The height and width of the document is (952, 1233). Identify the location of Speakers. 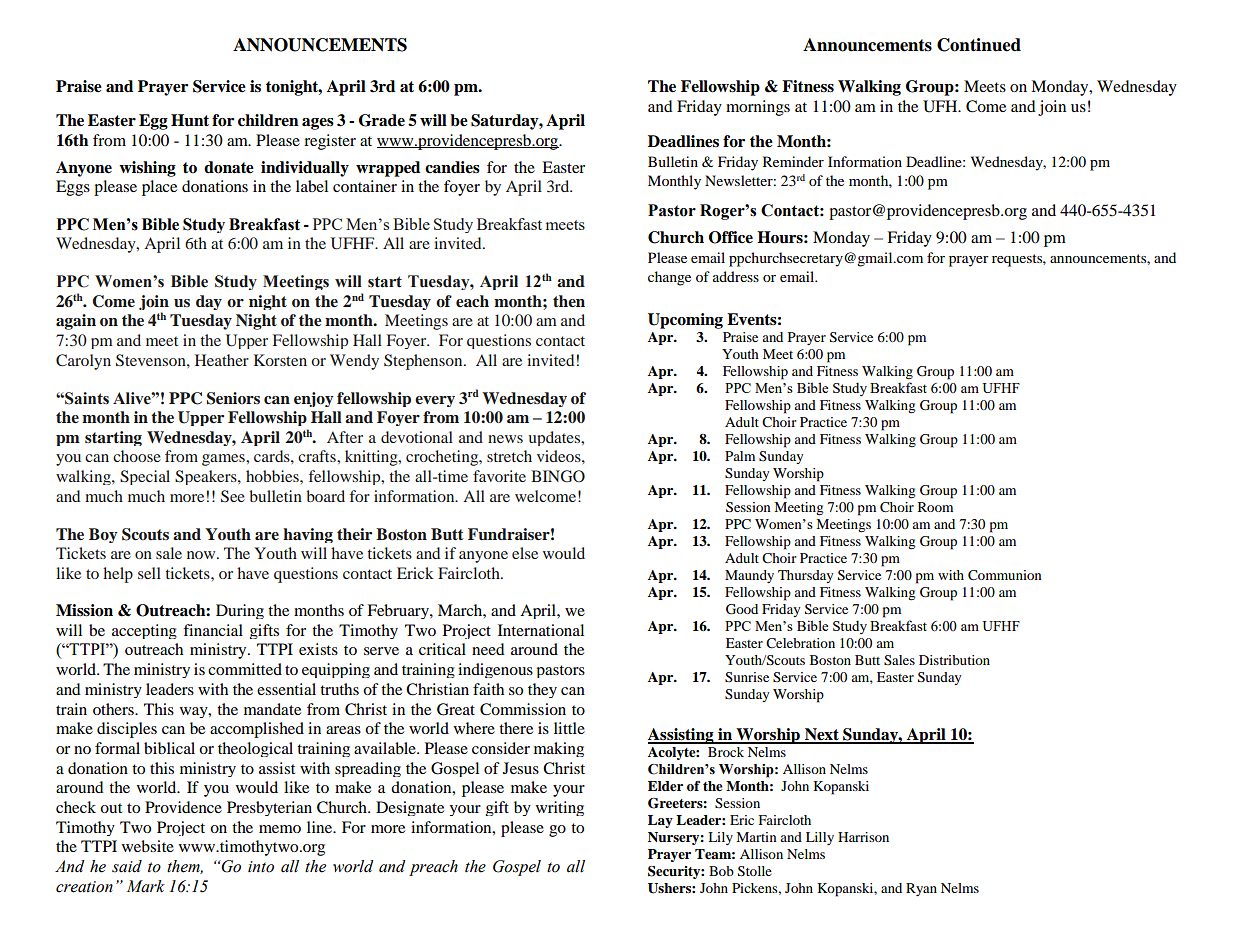
(207, 477).
